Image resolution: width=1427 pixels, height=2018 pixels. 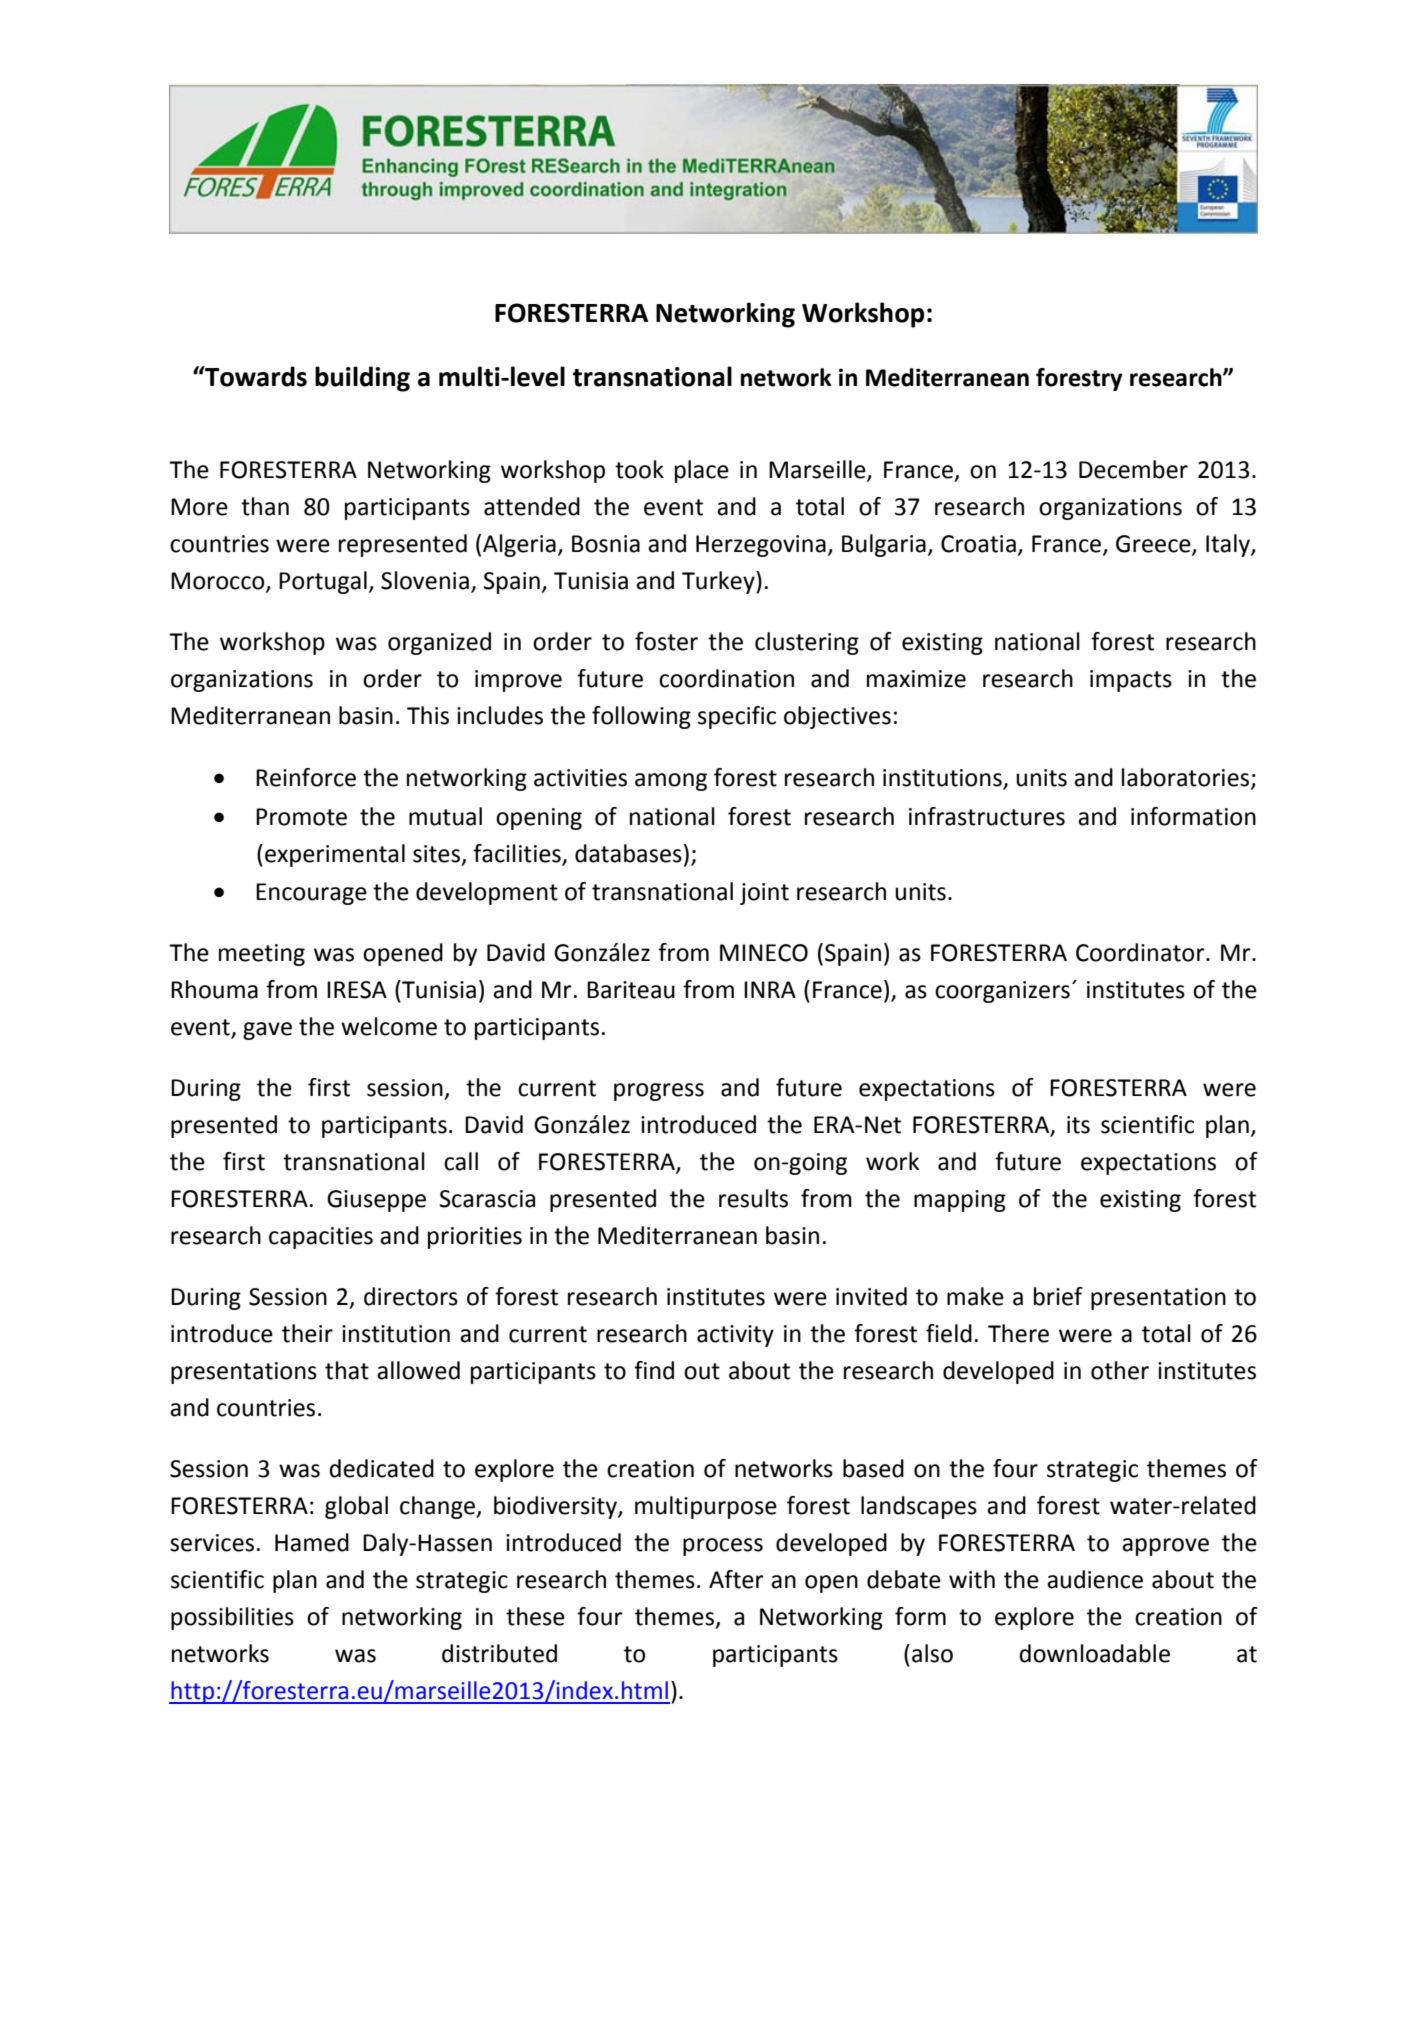 I want to click on Promote, so click(x=301, y=817).
